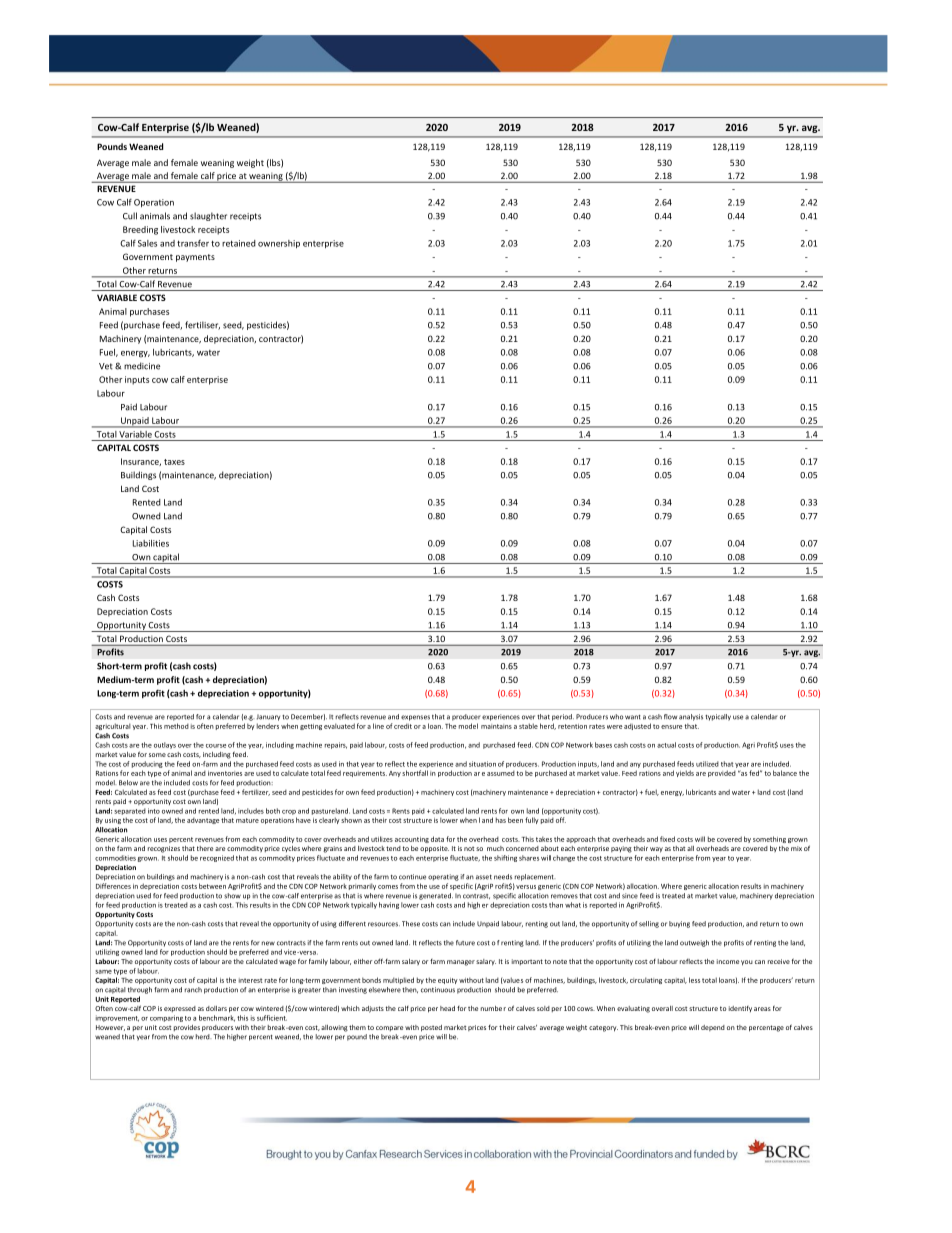 This page has width=952, height=1233. I want to click on ownership, so click(279, 244).
